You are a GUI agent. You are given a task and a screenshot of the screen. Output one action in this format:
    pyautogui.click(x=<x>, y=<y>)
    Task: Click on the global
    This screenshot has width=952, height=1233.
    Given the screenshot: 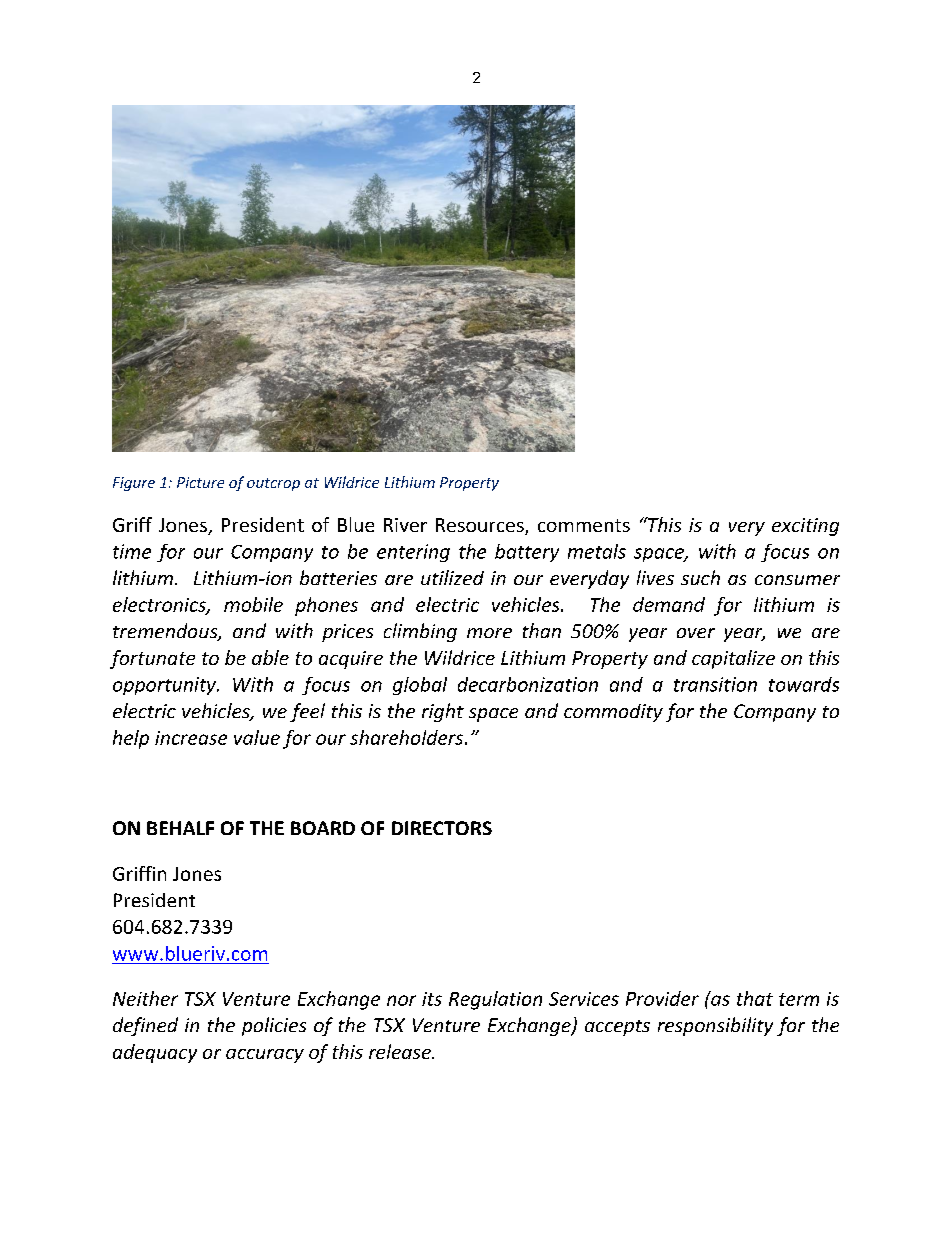 What is the action you would take?
    pyautogui.click(x=420, y=686)
